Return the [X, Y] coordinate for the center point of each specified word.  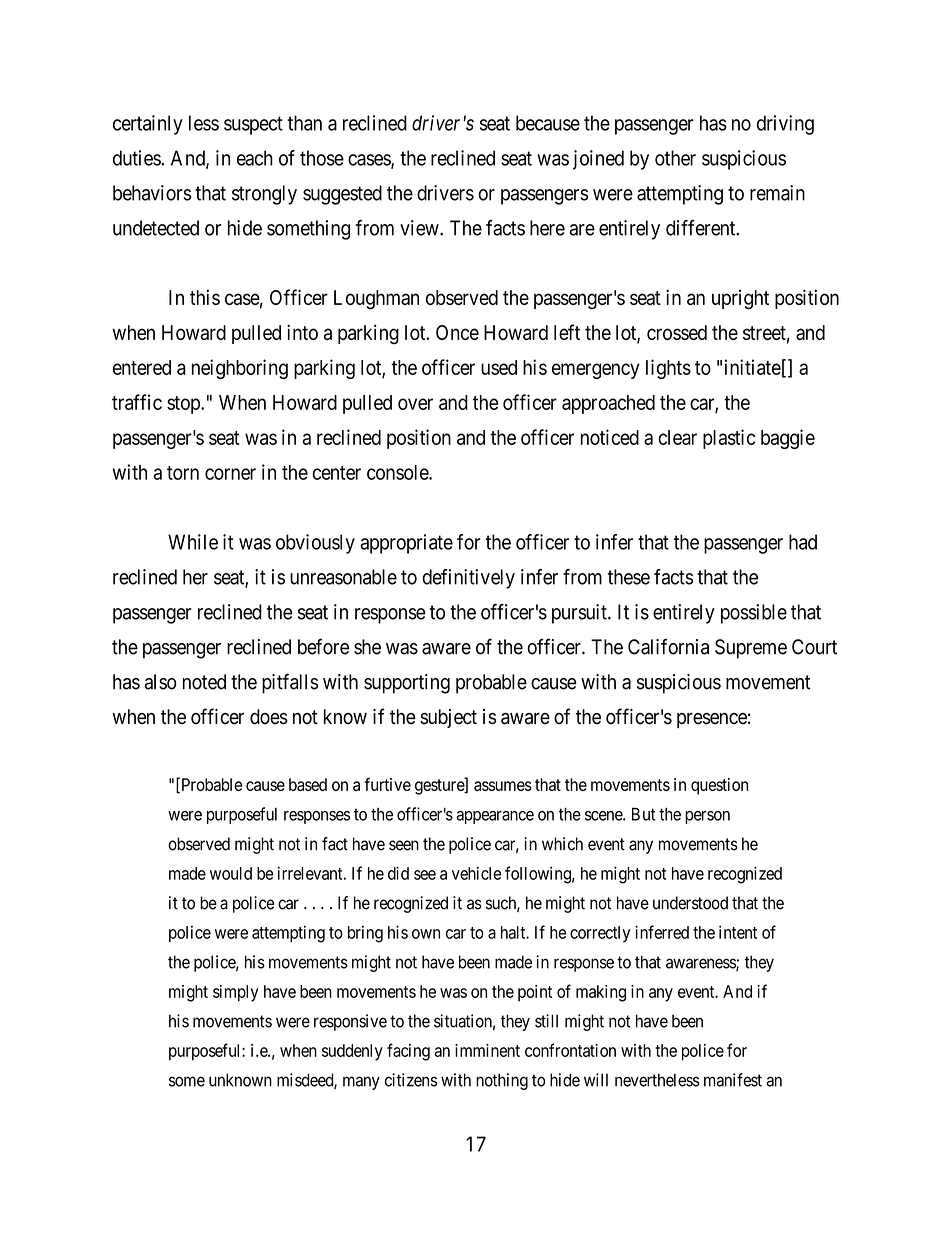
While [193, 542]
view [420, 228]
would [231, 873]
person [707, 817]
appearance [495, 817]
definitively [468, 579]
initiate [753, 367]
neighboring [240, 369]
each [255, 158]
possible [754, 614]
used [499, 367]
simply [236, 993]
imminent [487, 1050]
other [675, 158]
